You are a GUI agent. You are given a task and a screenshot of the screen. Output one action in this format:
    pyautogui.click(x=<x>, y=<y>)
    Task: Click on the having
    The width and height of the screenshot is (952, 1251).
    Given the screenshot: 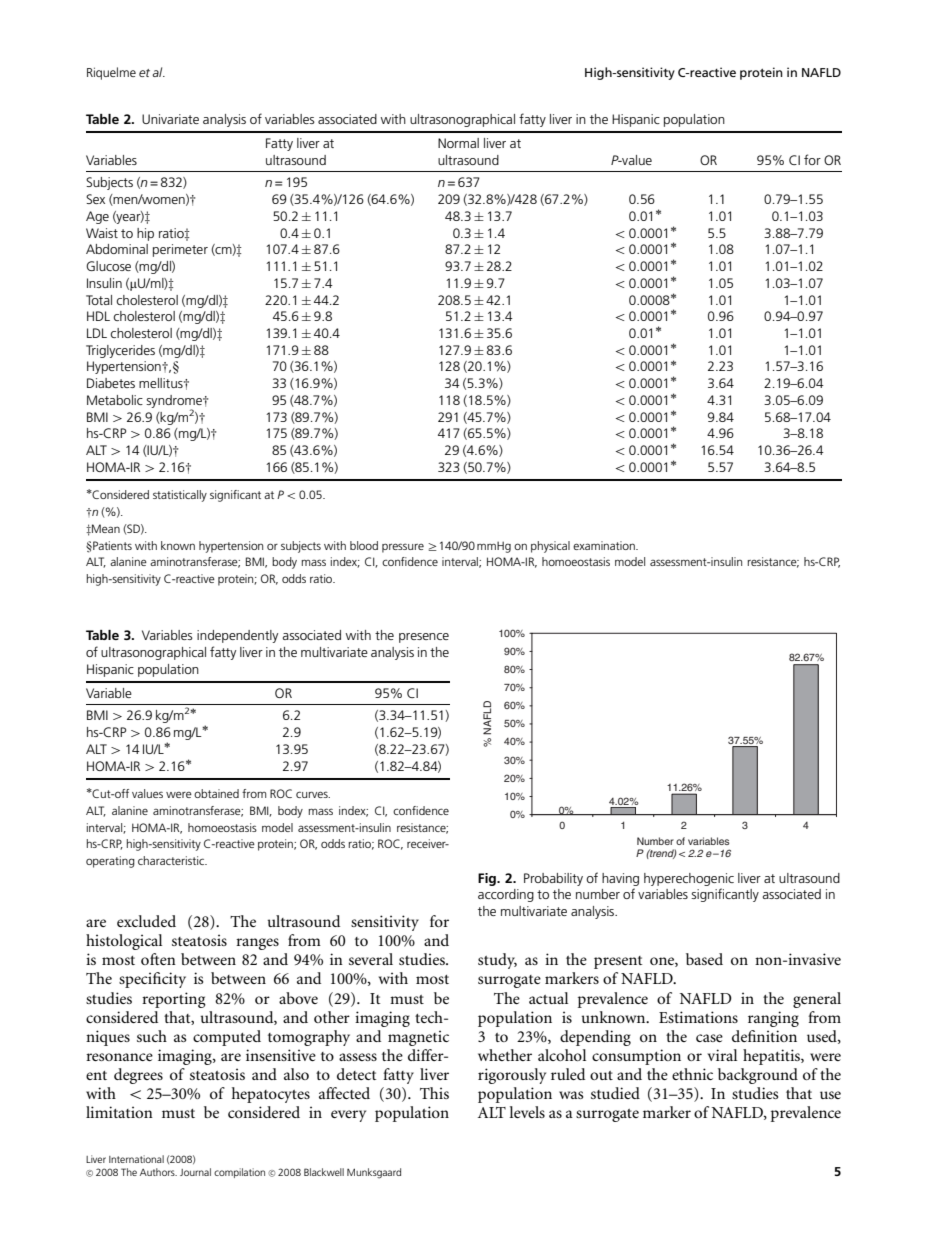 What is the action you would take?
    pyautogui.click(x=620, y=879)
